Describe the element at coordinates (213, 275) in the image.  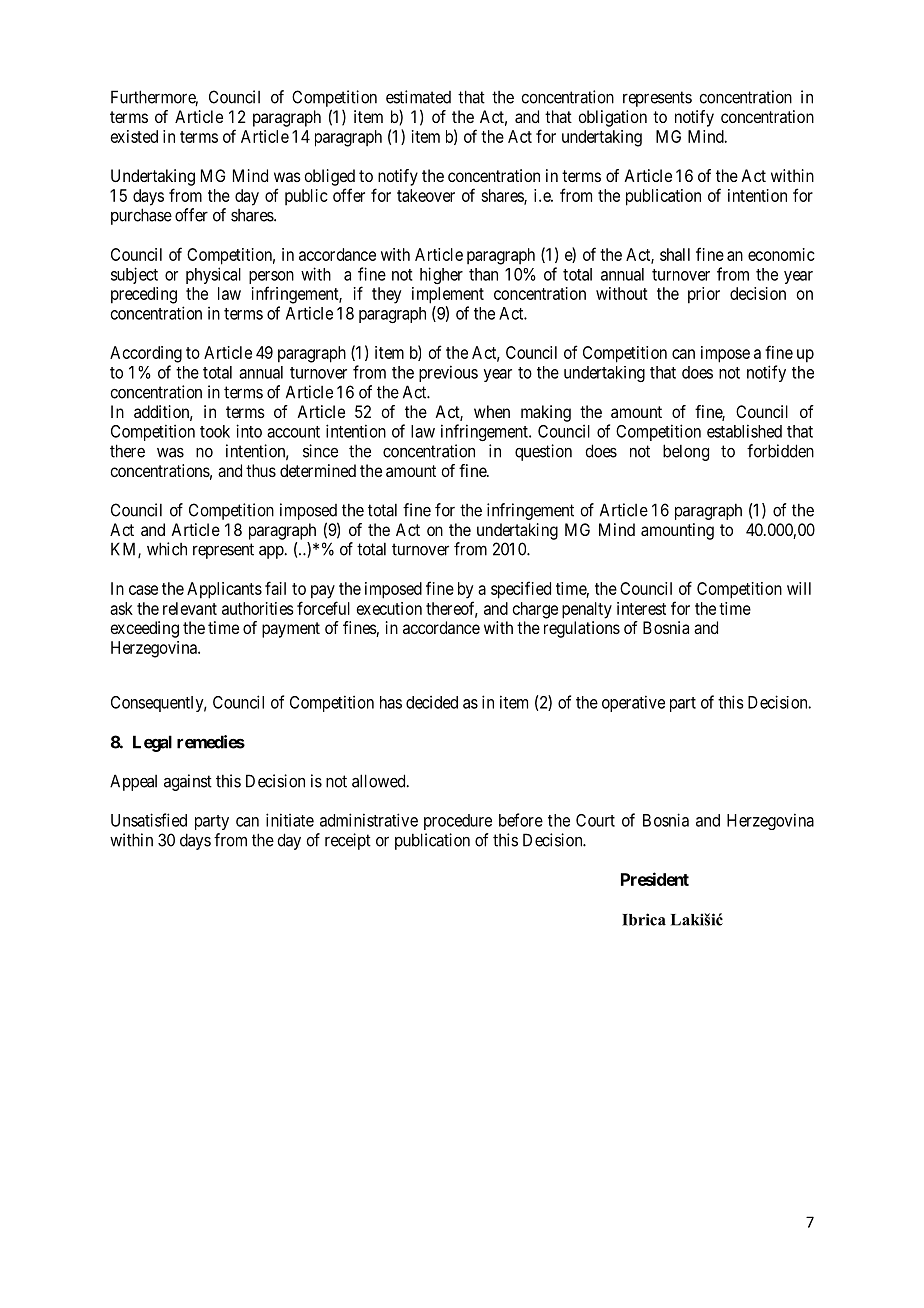
I see `physical` at that location.
